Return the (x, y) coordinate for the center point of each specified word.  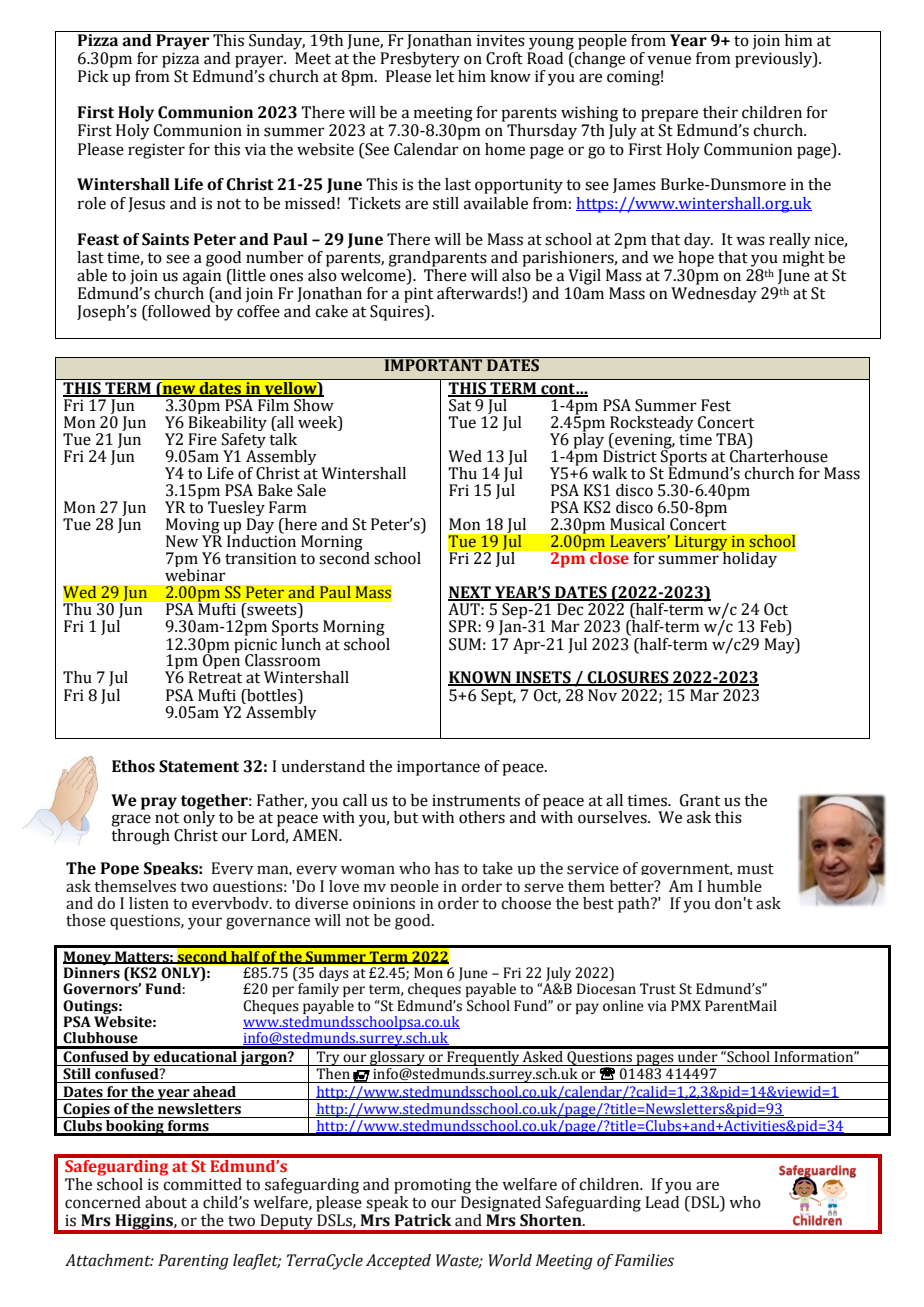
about (166, 1202)
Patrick (423, 1220)
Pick (93, 76)
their (720, 112)
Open (221, 660)
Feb (774, 627)
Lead (662, 1202)
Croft (504, 58)
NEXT (470, 593)
